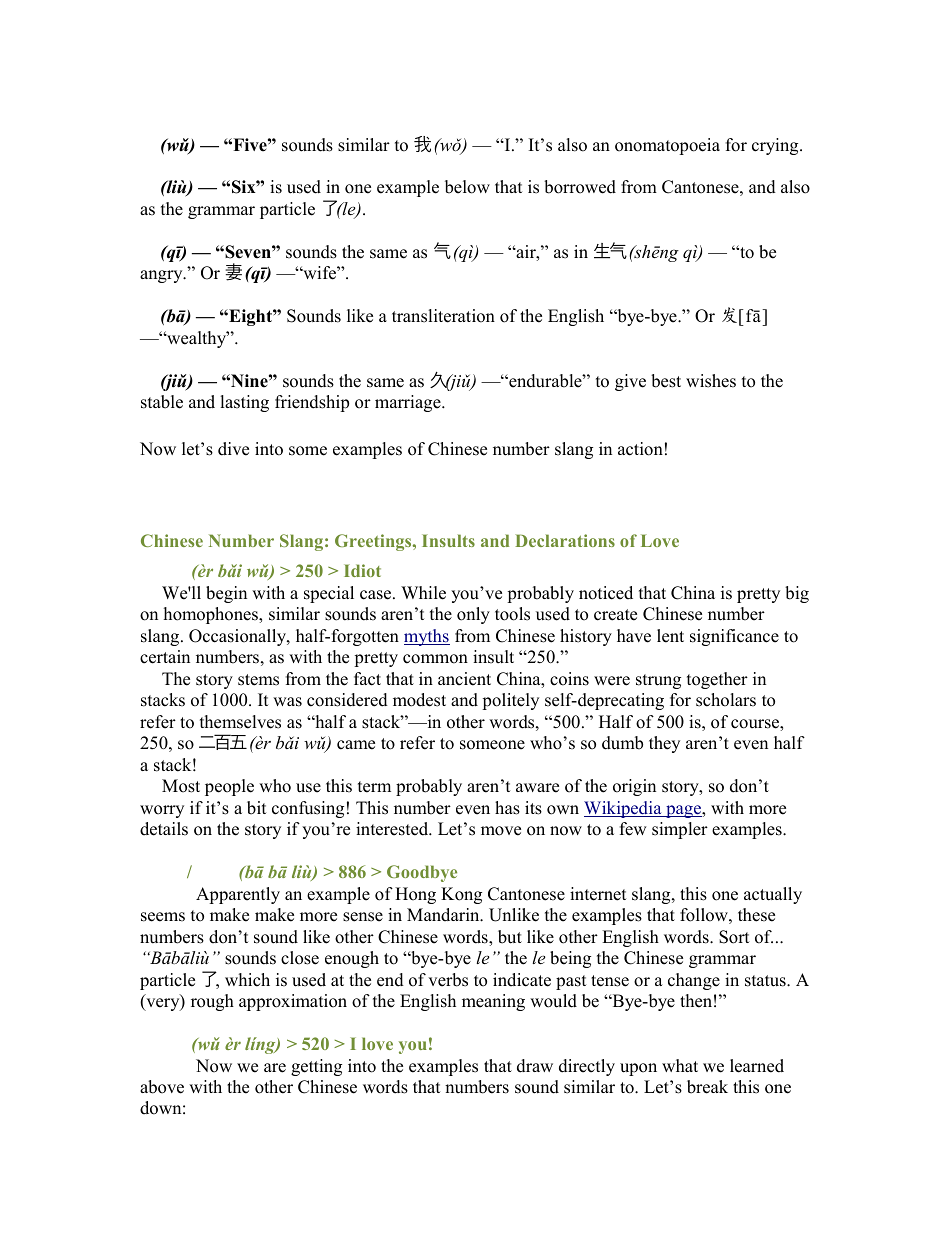 The height and width of the screenshot is (1233, 952). What do you see at coordinates (473, 615) in the screenshot?
I see `only` at bounding box center [473, 615].
